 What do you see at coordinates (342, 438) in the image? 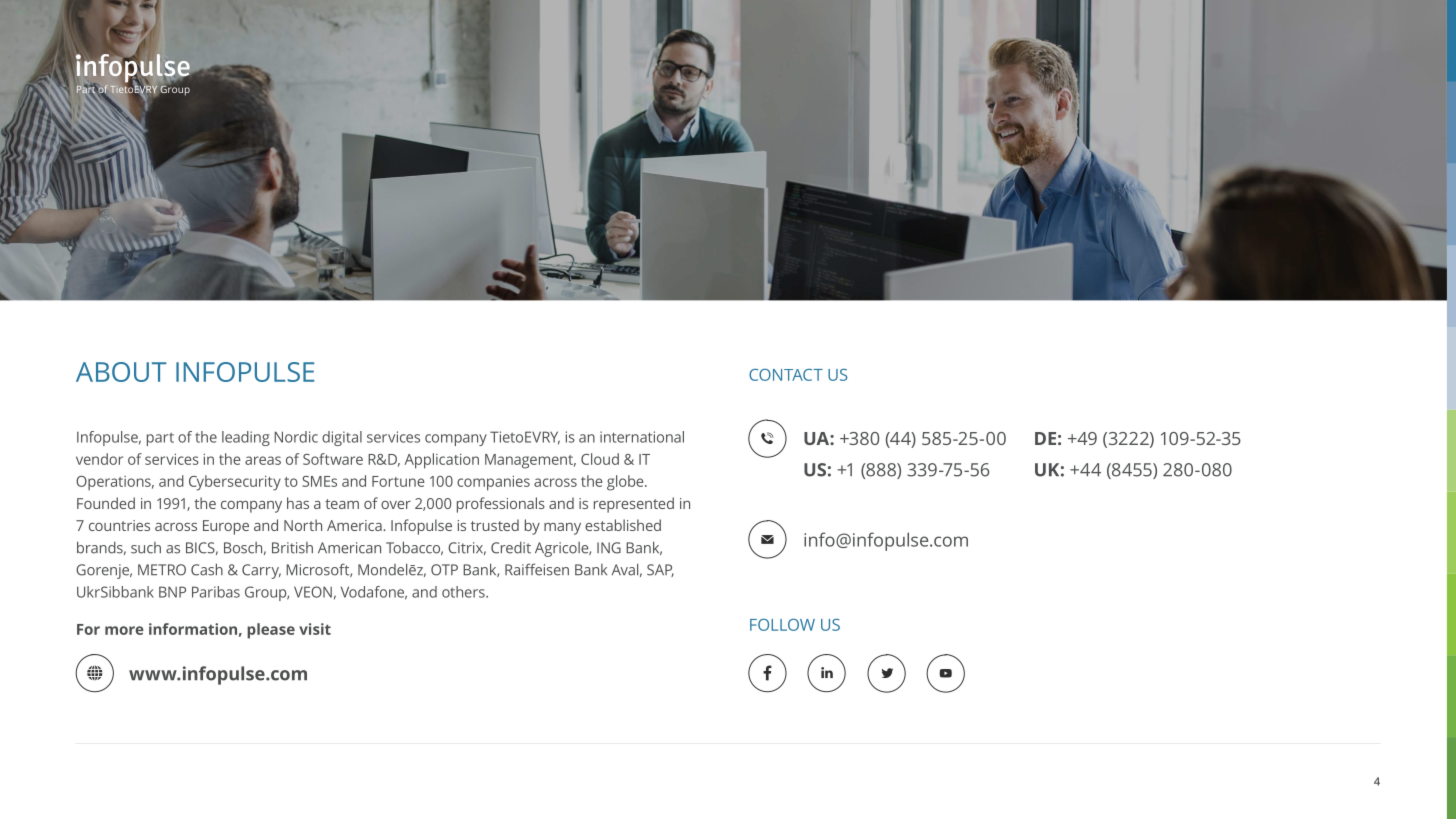
I see `digital` at bounding box center [342, 438].
